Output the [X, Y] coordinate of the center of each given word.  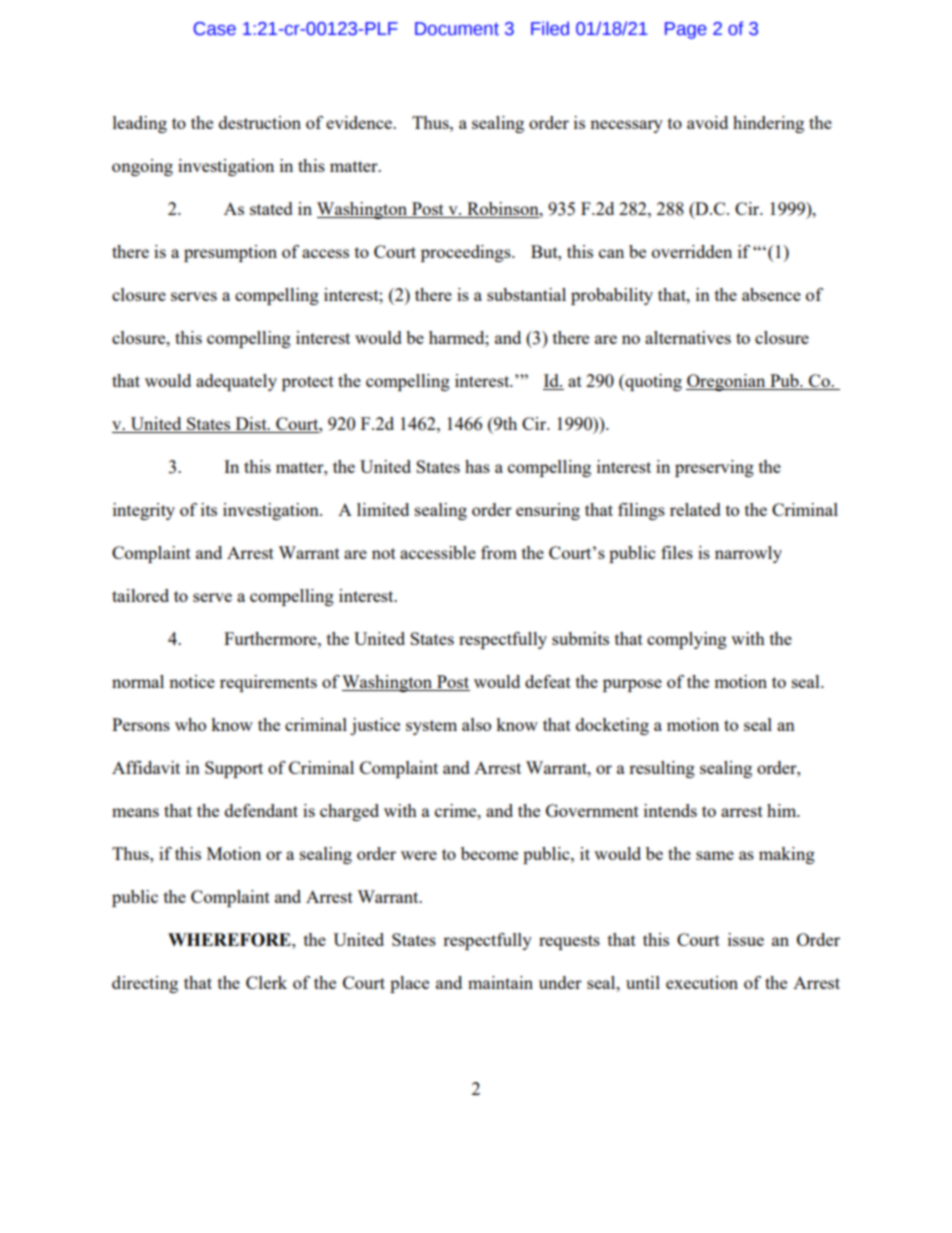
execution [702, 982]
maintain [500, 982]
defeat [548, 681]
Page [686, 30]
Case [215, 29]
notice [192, 681]
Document [457, 29]
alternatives [688, 337]
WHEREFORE [230, 940]
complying [687, 640]
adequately [236, 382]
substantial [526, 294]
